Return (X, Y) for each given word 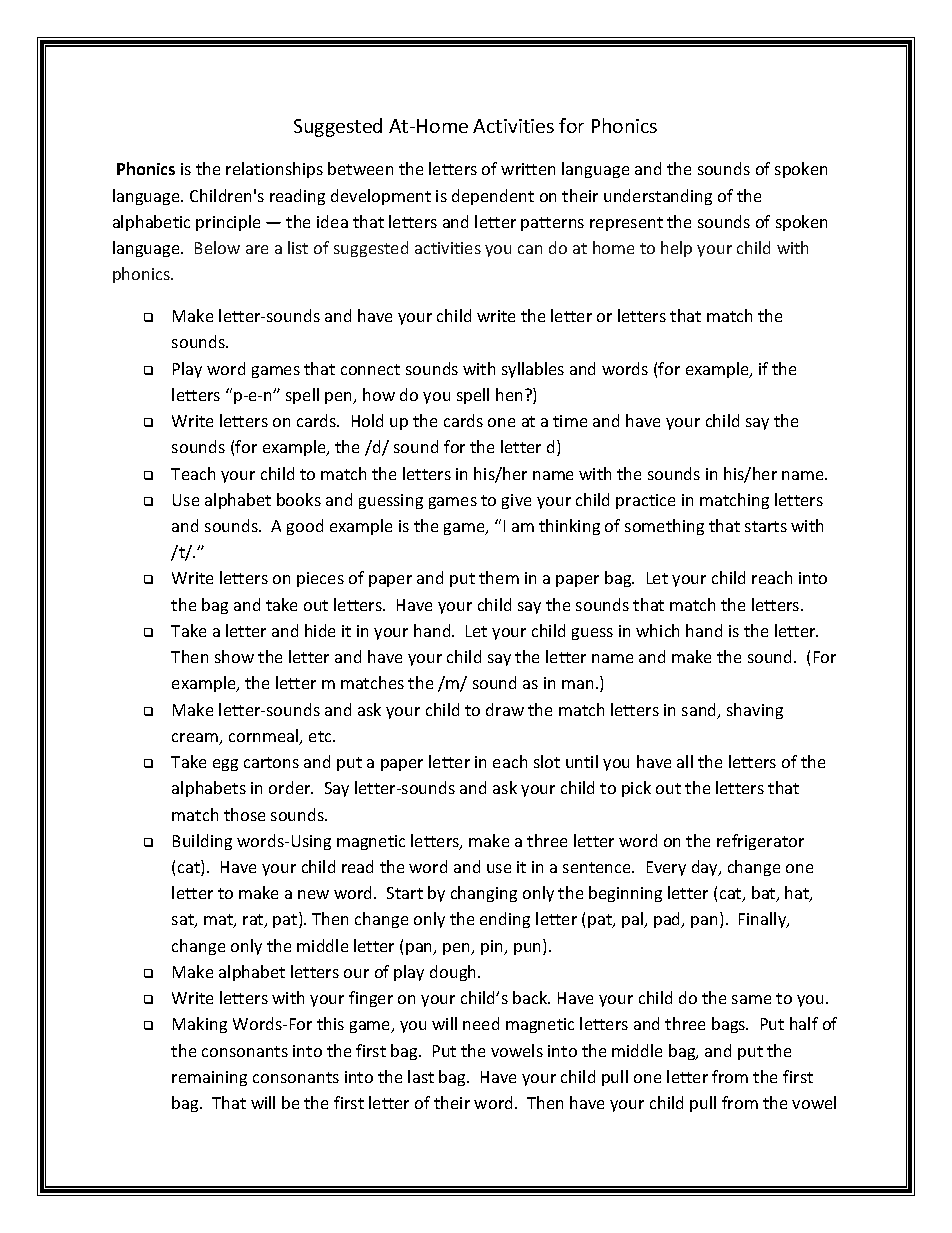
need (481, 1023)
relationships (274, 170)
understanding (658, 197)
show (234, 656)
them (499, 577)
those (244, 814)
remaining (209, 1078)
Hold (367, 420)
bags (730, 1025)
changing (484, 894)
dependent (493, 197)
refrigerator (760, 842)
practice (645, 501)
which (657, 630)
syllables (533, 370)
